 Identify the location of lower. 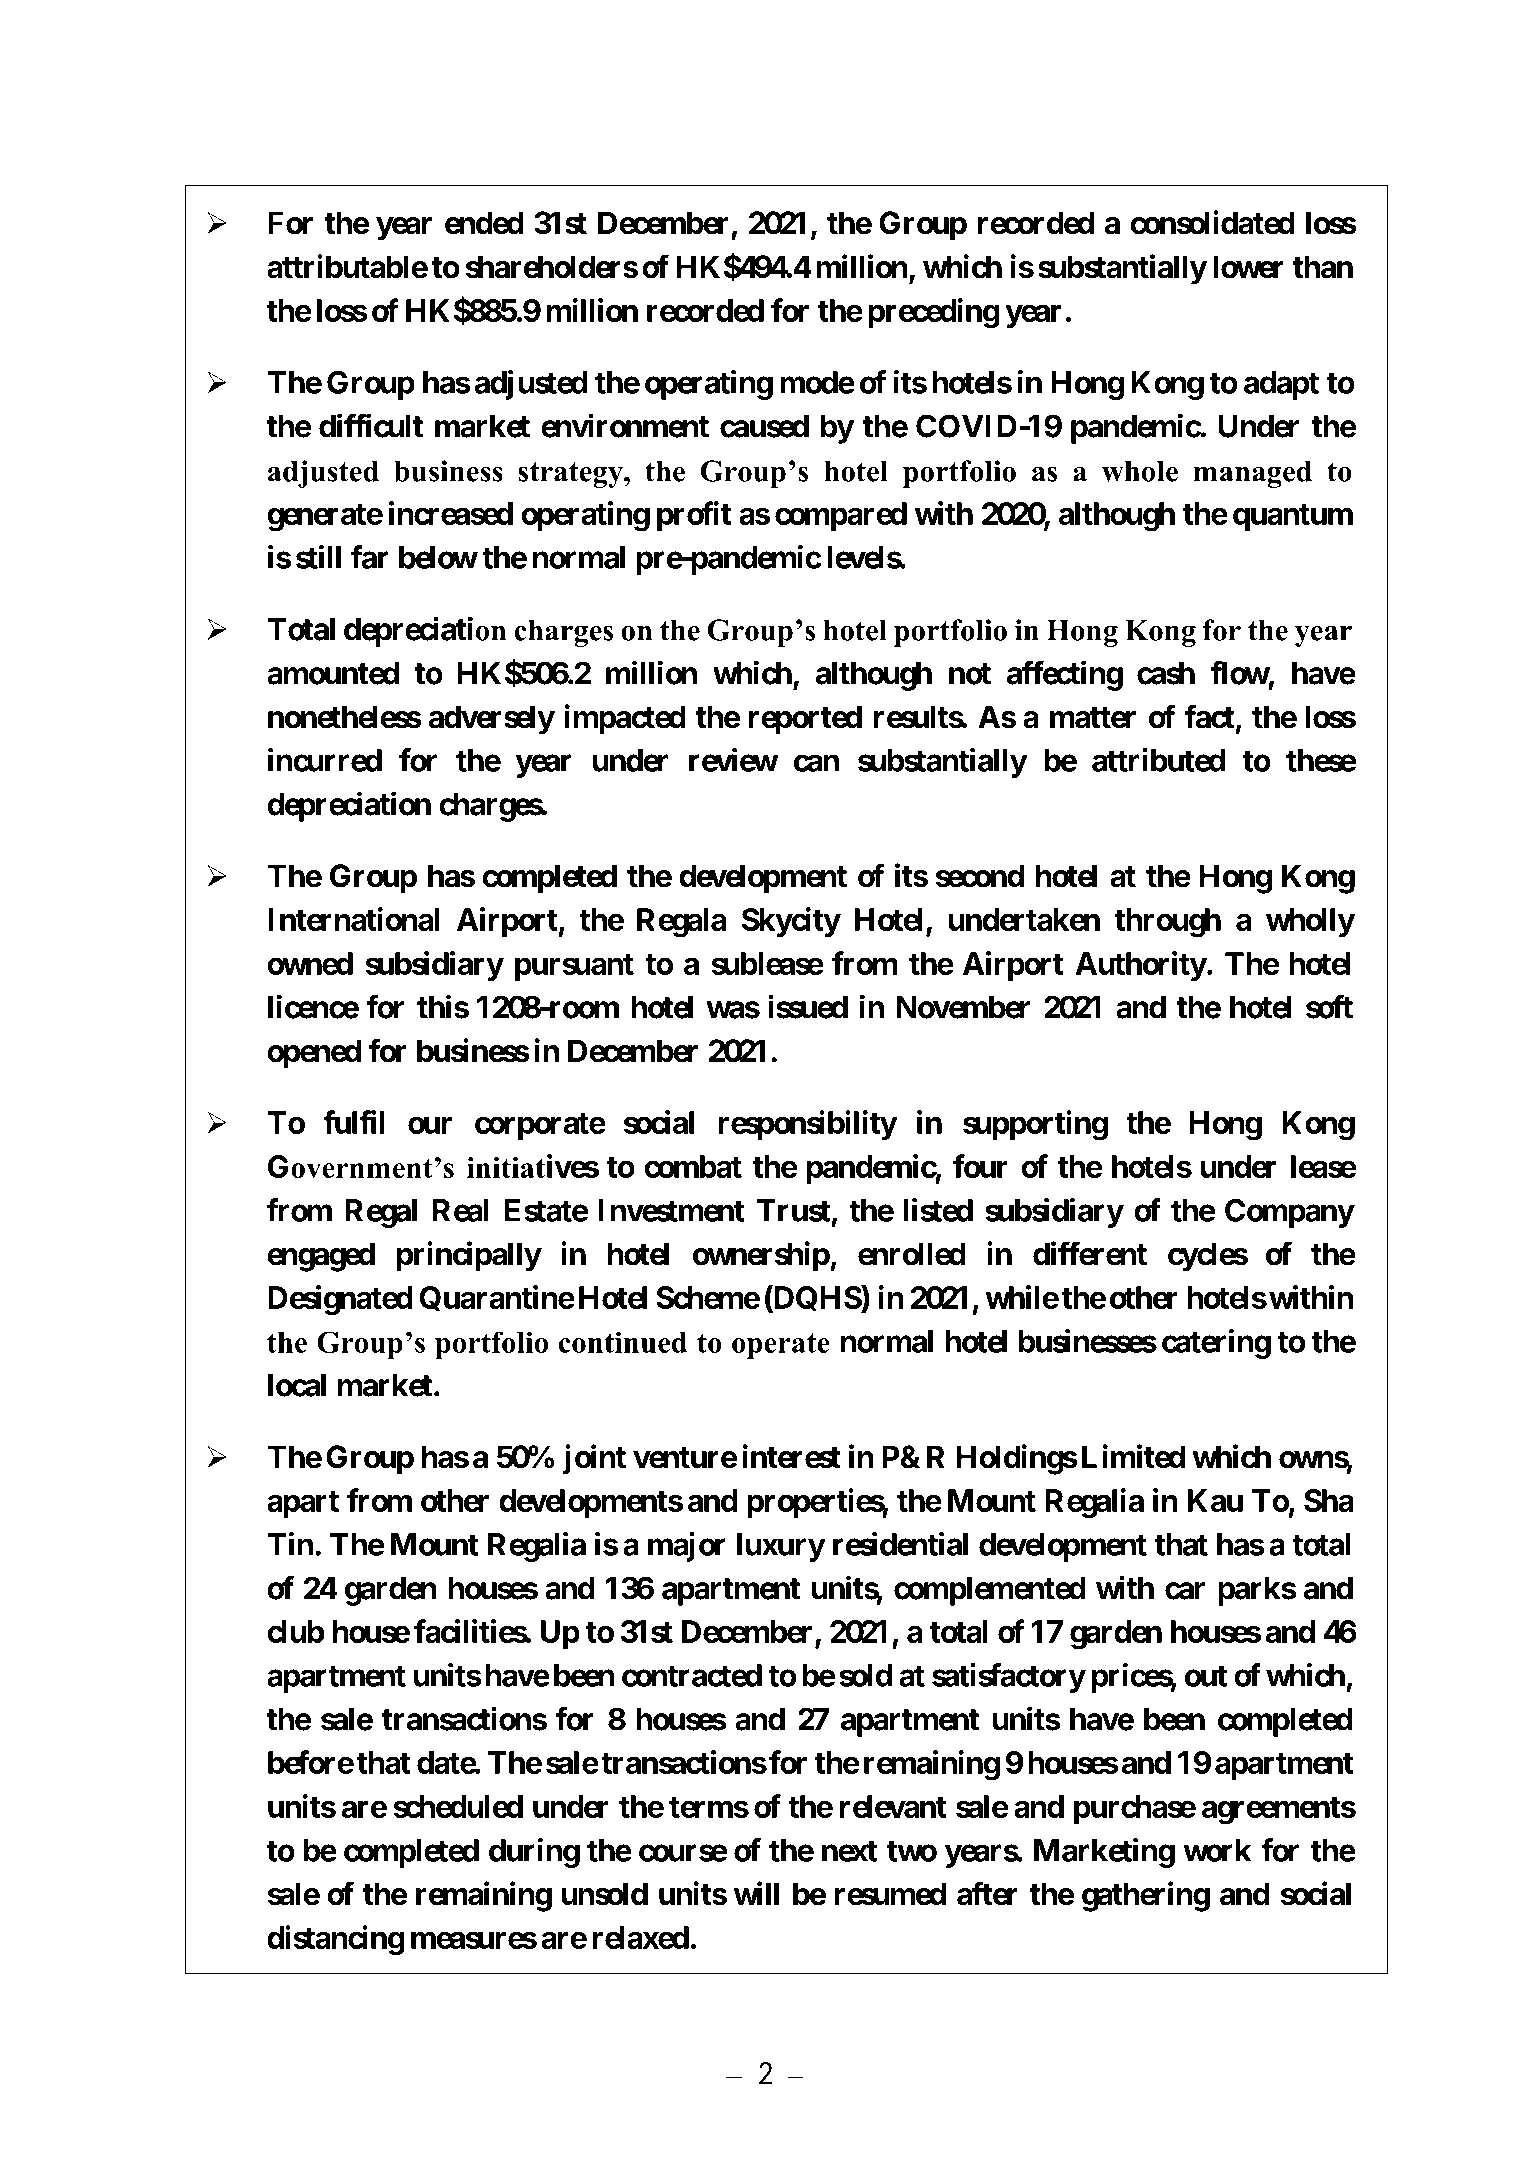
(1248, 267).
